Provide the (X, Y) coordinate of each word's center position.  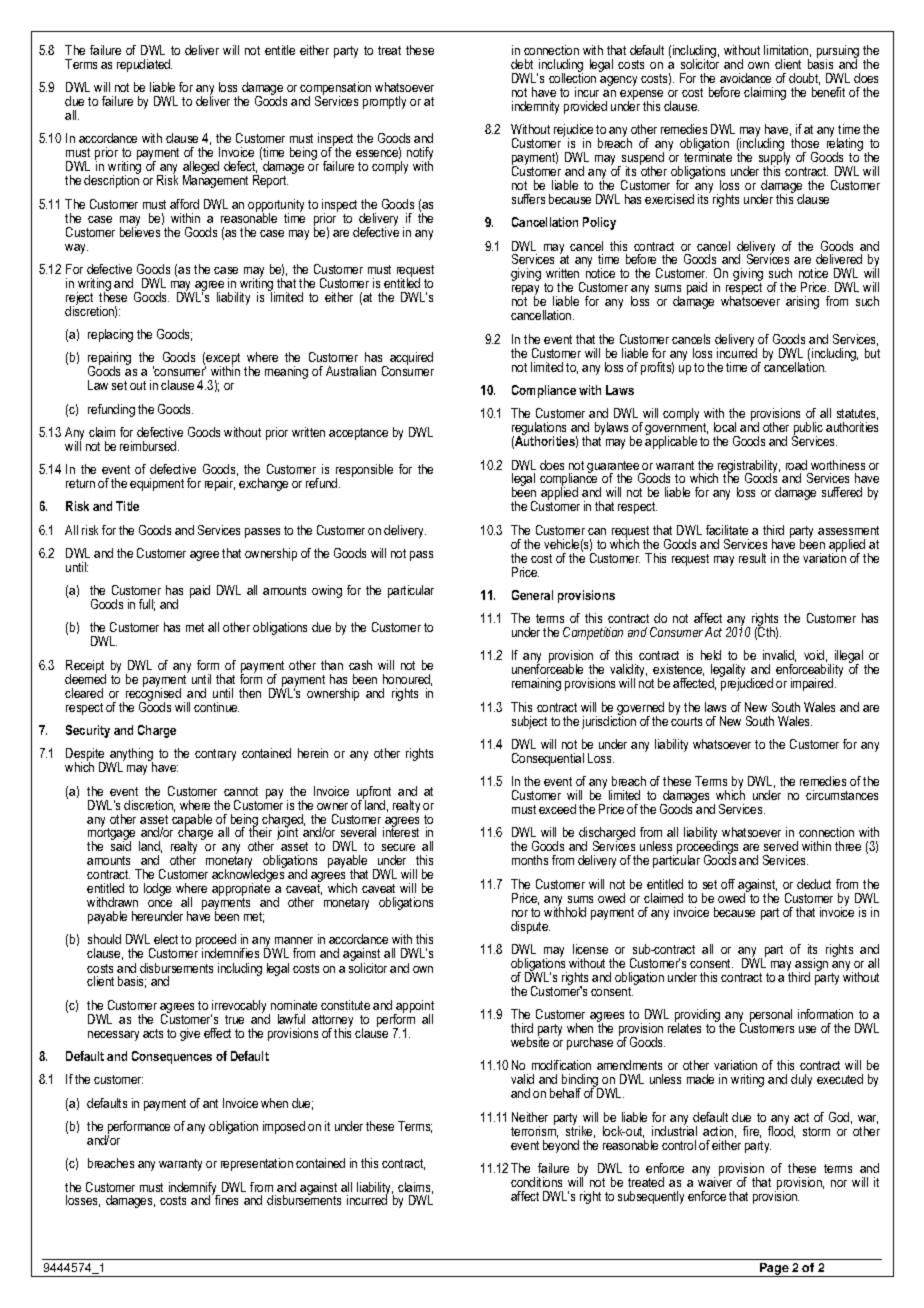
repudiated (144, 65)
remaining (536, 684)
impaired (813, 684)
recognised (153, 695)
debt (522, 64)
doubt (804, 79)
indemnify (194, 1189)
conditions (536, 1182)
